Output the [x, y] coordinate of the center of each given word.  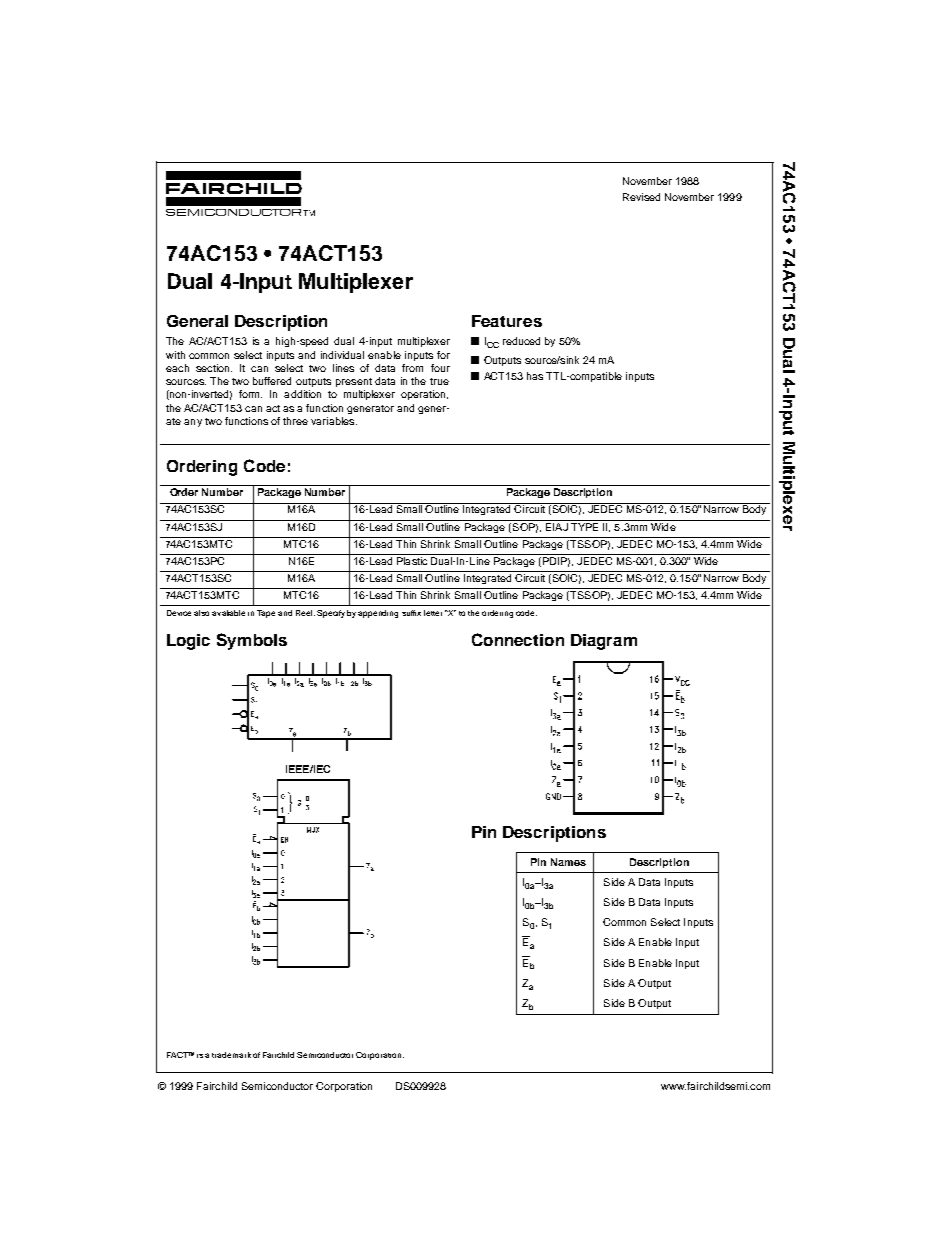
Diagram [604, 642]
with [175, 355]
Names [568, 862]
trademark [231, 1055]
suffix [411, 613]
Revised [641, 197]
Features [507, 321]
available [228, 613]
